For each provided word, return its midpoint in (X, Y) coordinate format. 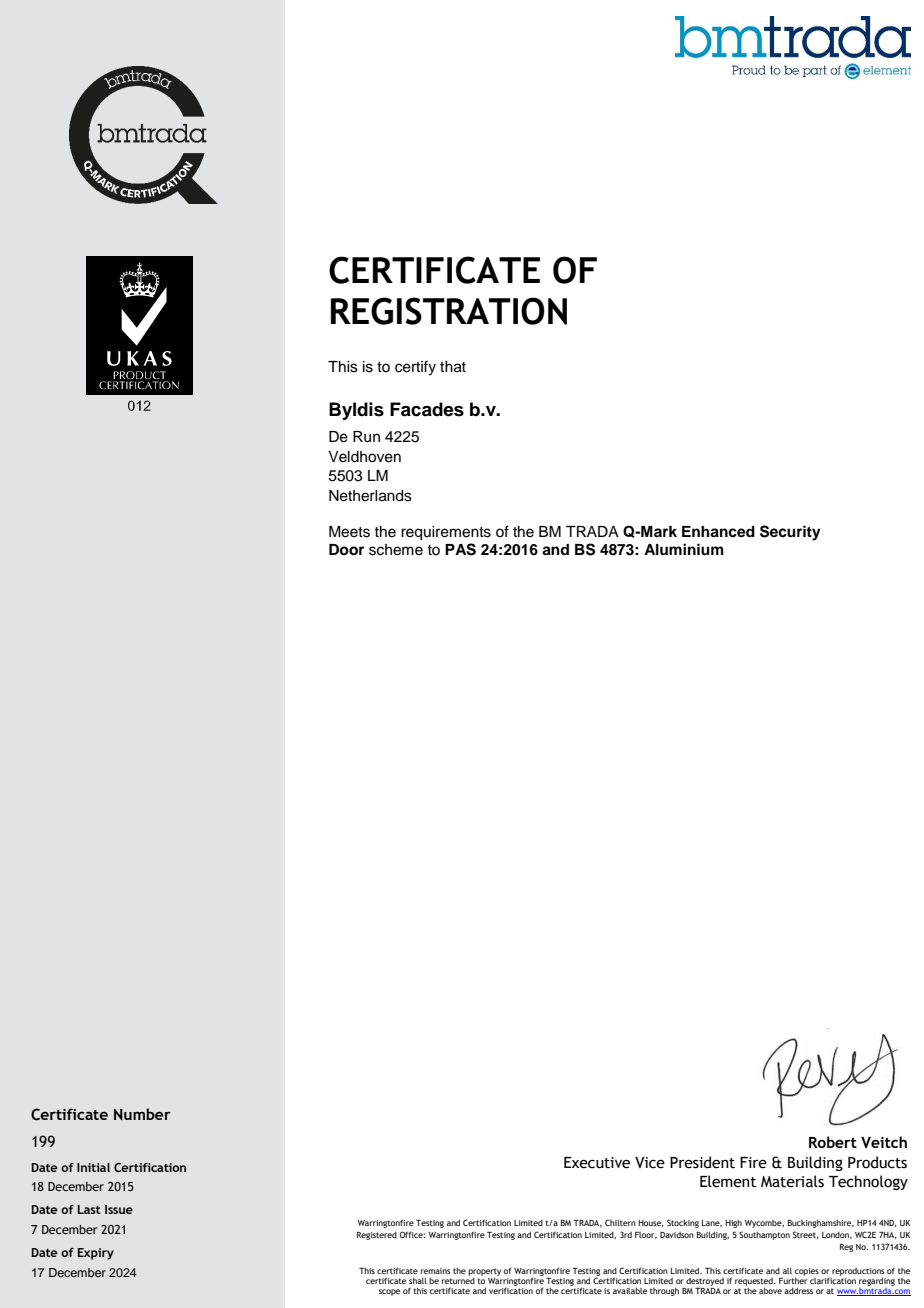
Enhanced (718, 532)
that (453, 367)
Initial (93, 1167)
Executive (597, 1163)
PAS (460, 549)
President (702, 1162)
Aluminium (684, 549)
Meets (349, 532)
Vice (650, 1163)
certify (415, 368)
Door (346, 550)
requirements (446, 533)
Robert (833, 1142)
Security (790, 533)
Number (142, 1114)
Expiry (95, 1254)
